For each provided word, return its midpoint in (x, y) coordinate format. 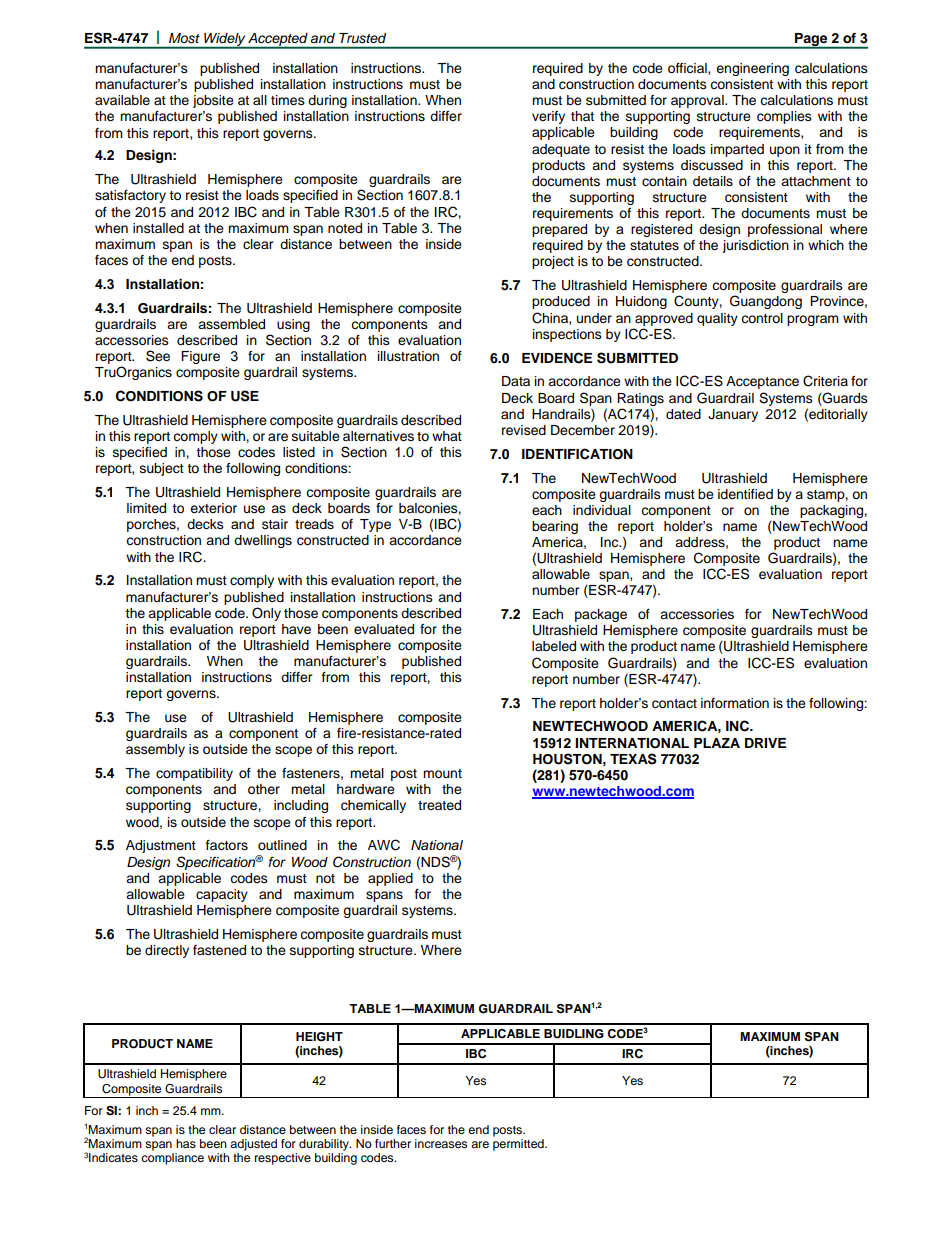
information (735, 703)
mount (442, 773)
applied (390, 879)
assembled (231, 324)
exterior (213, 508)
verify (548, 117)
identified (745, 494)
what (447, 436)
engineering (752, 69)
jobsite (213, 101)
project (553, 262)
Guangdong (766, 302)
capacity (222, 895)
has (186, 1143)
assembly (155, 750)
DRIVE (765, 743)
